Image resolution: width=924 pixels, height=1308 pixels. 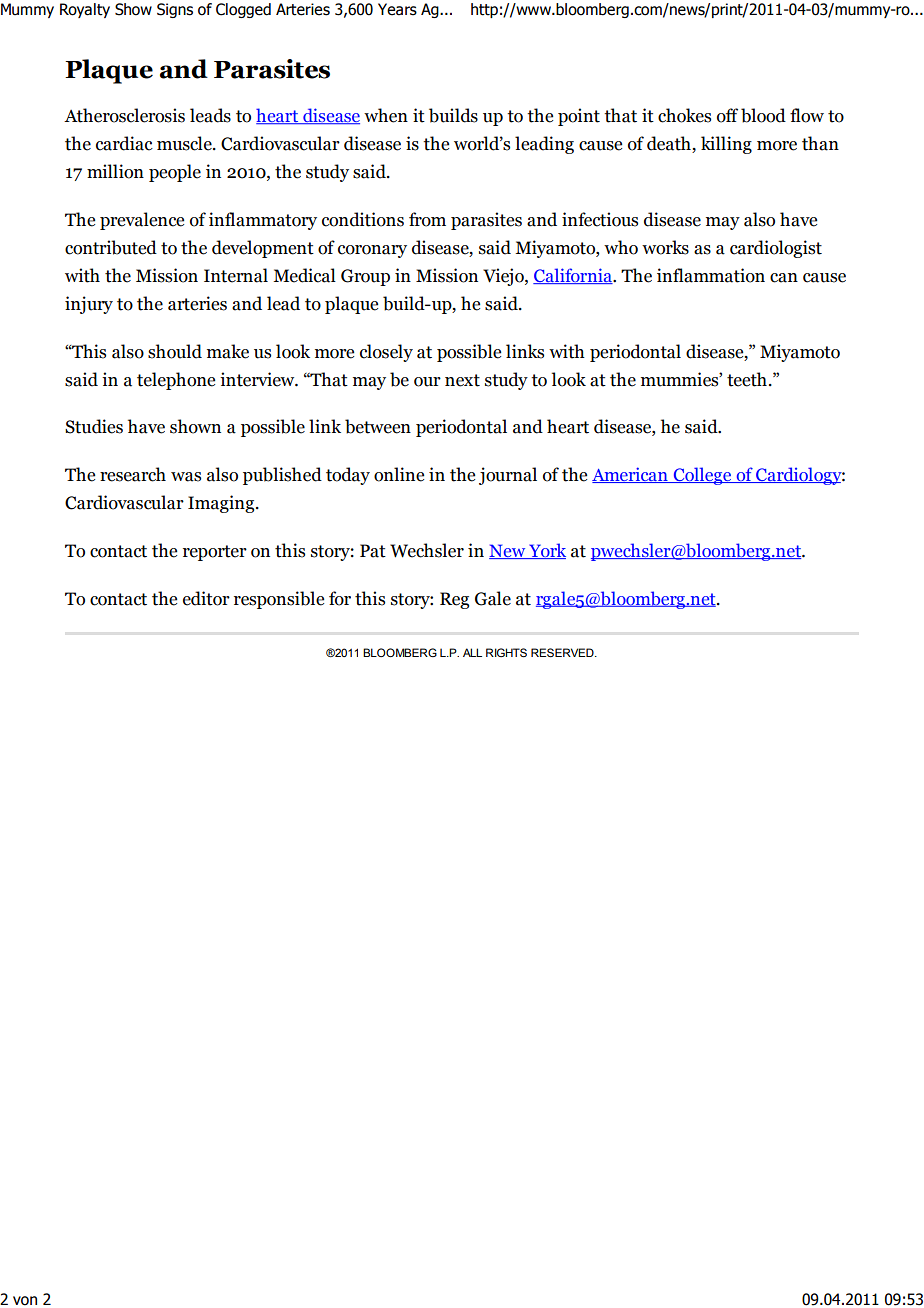 I want to click on ALL, so click(x=472, y=652).
